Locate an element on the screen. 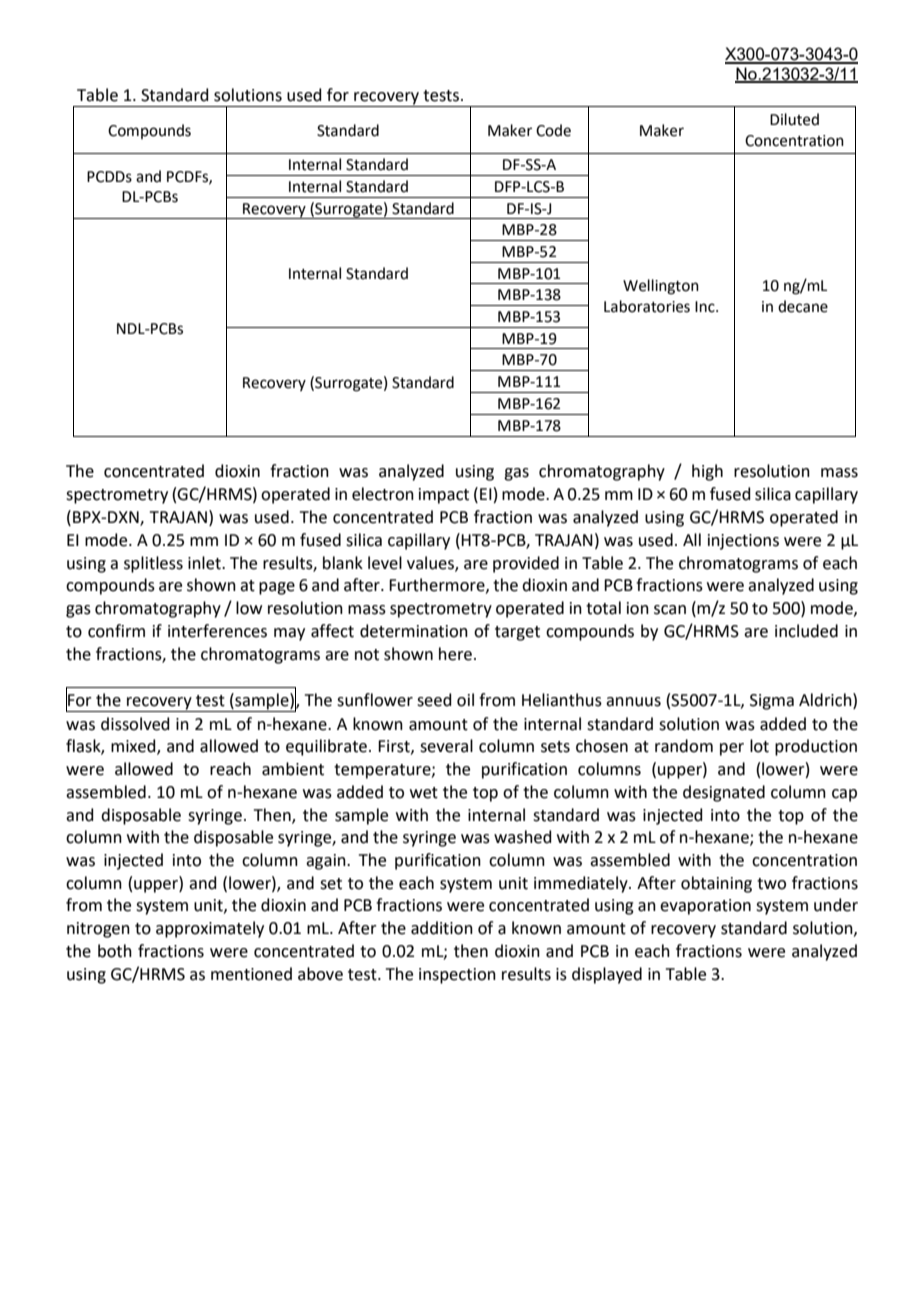 This screenshot has width=924, height=1308. approximately is located at coordinates (210, 929).
